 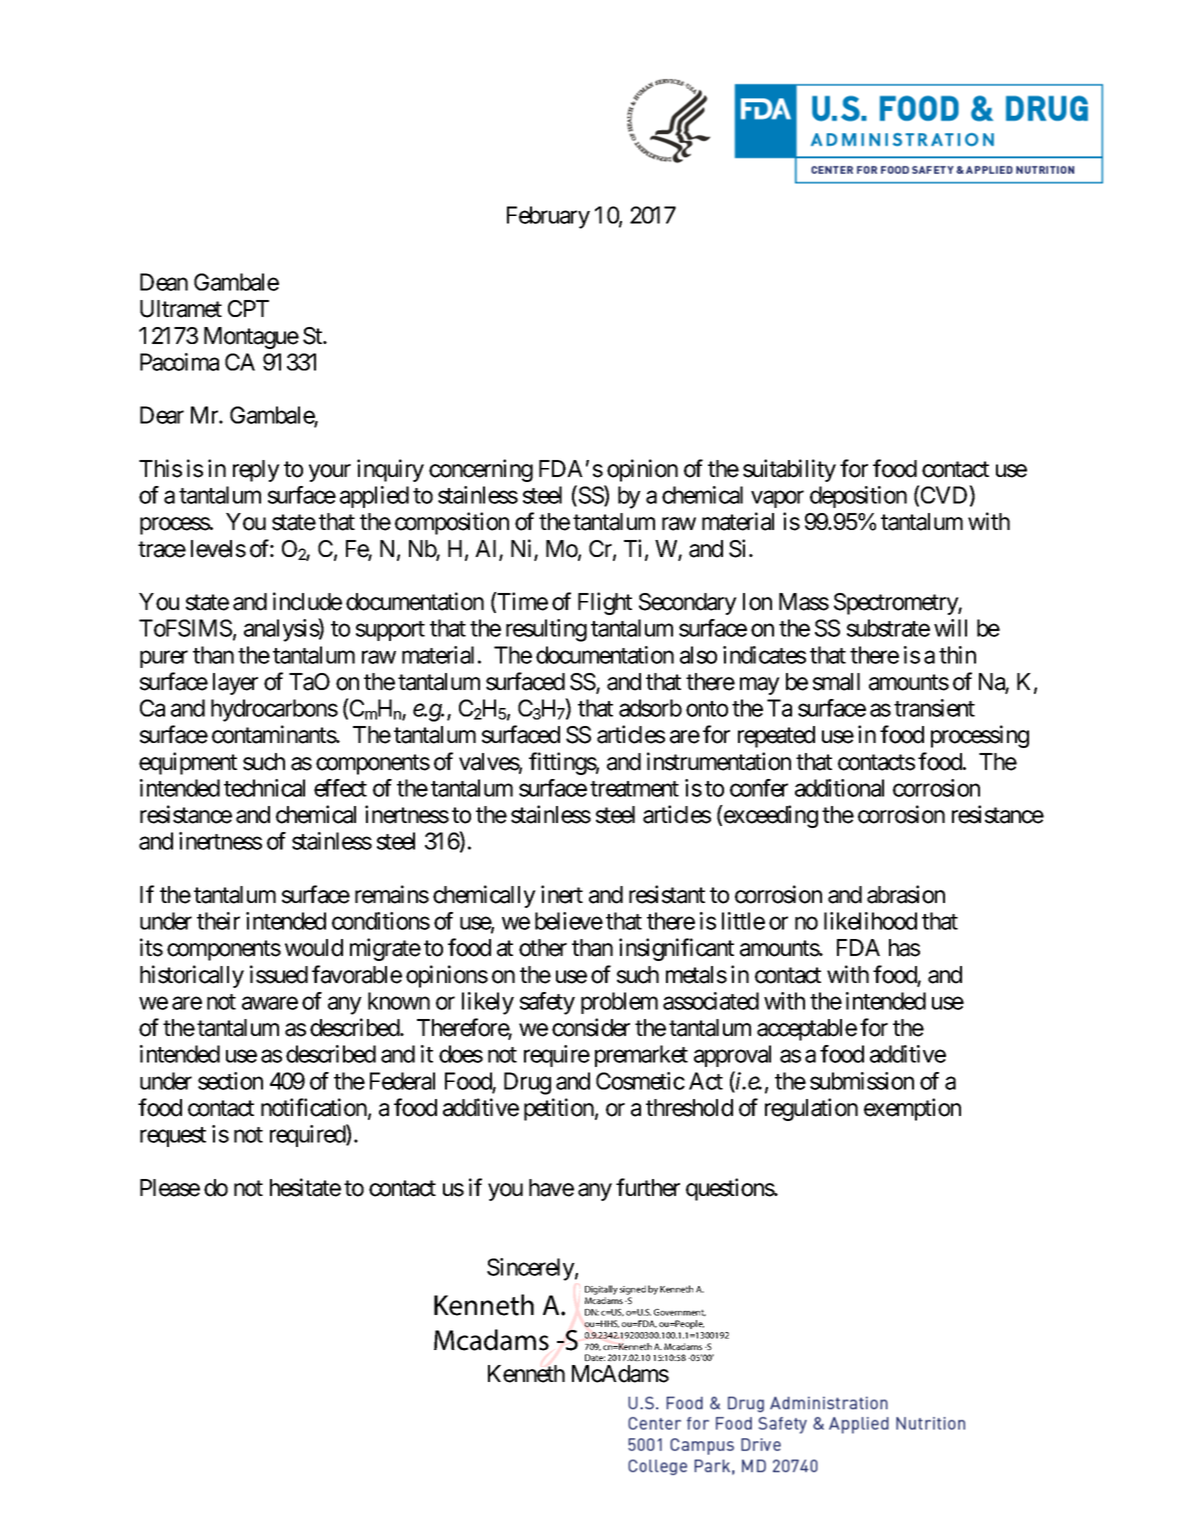 I want to click on further, so click(x=648, y=1187).
